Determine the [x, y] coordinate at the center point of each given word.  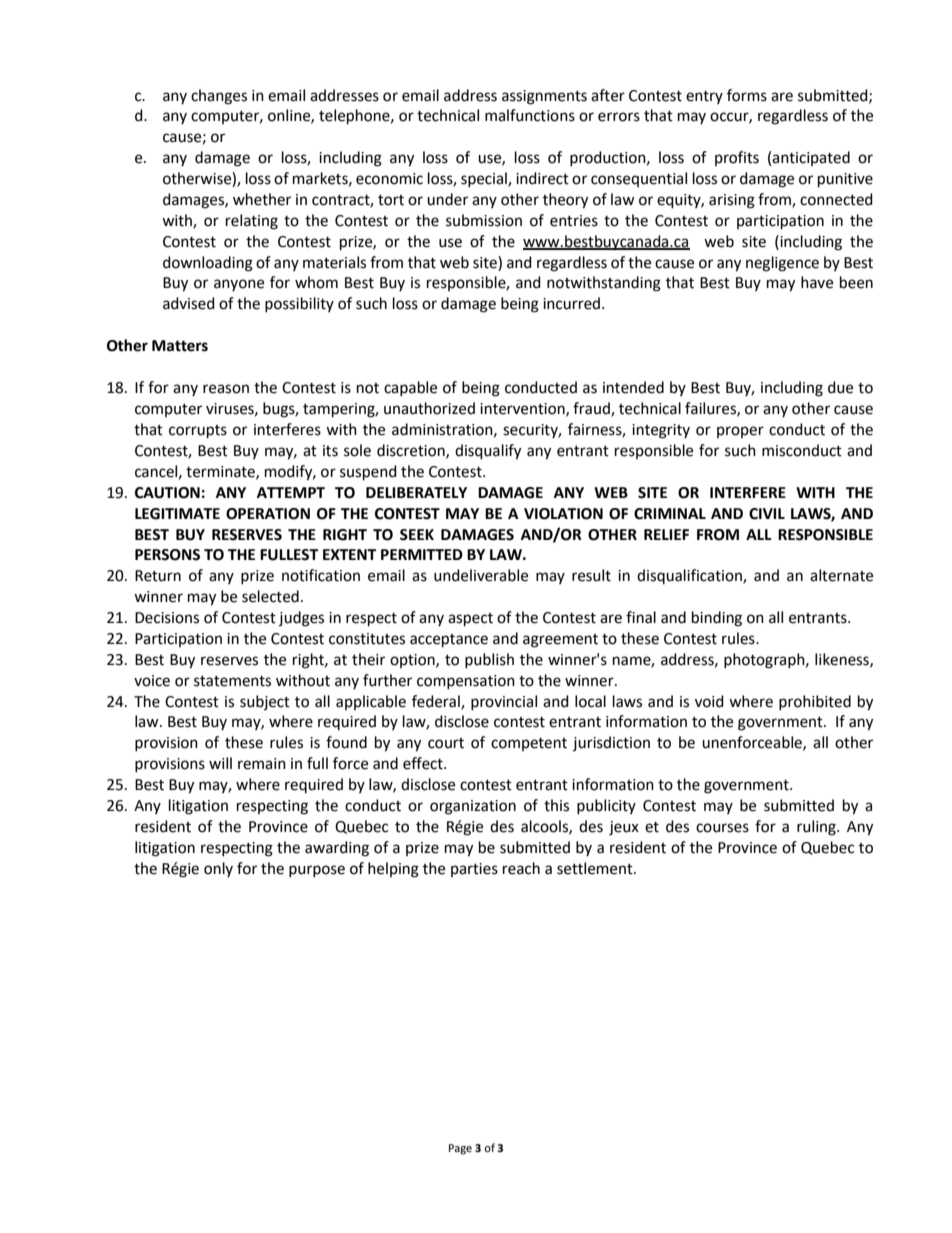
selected [270, 596]
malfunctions [530, 115]
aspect [470, 620]
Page [460, 1149]
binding [717, 619]
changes [219, 97]
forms [747, 95]
